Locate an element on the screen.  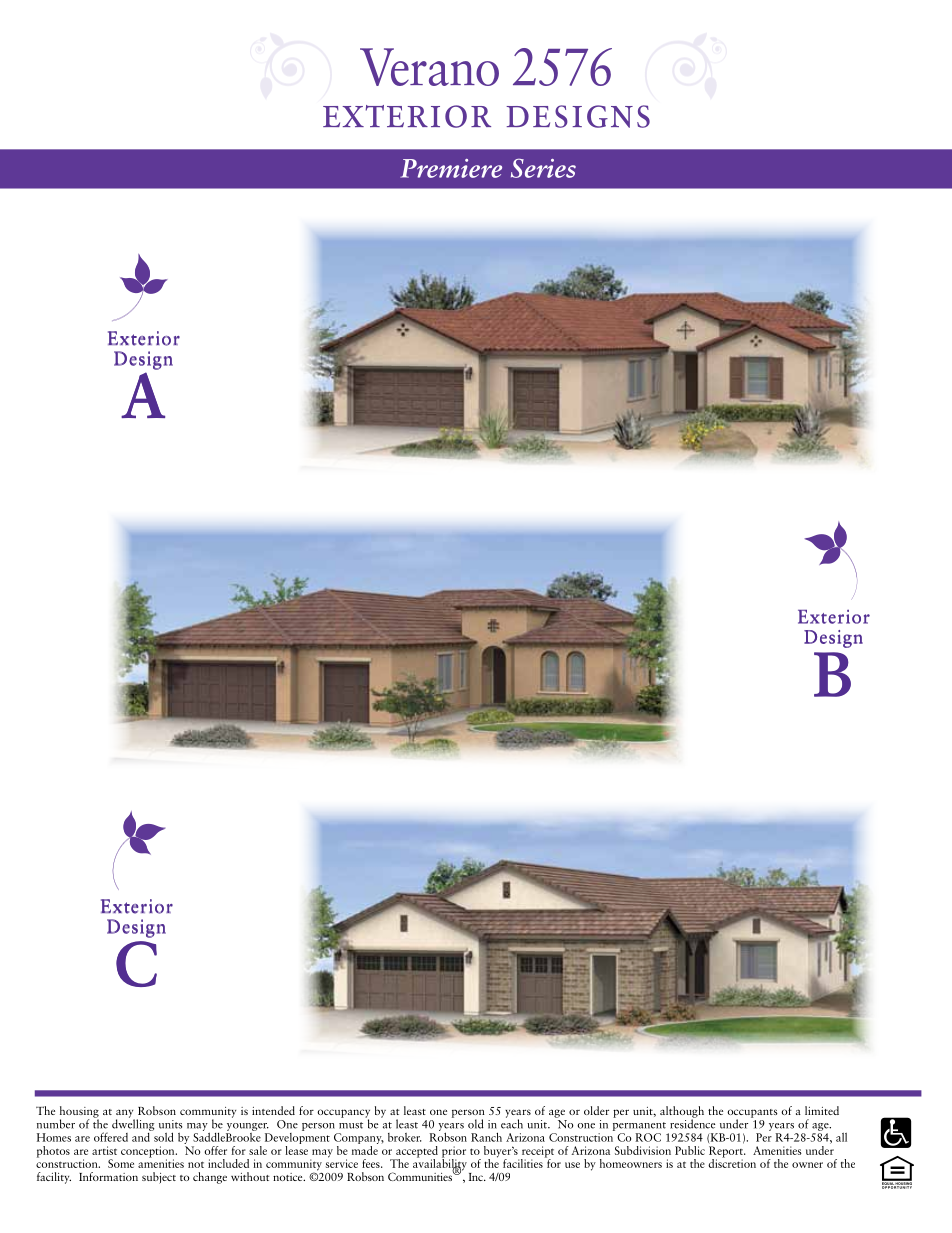
limited is located at coordinates (822, 1110).
